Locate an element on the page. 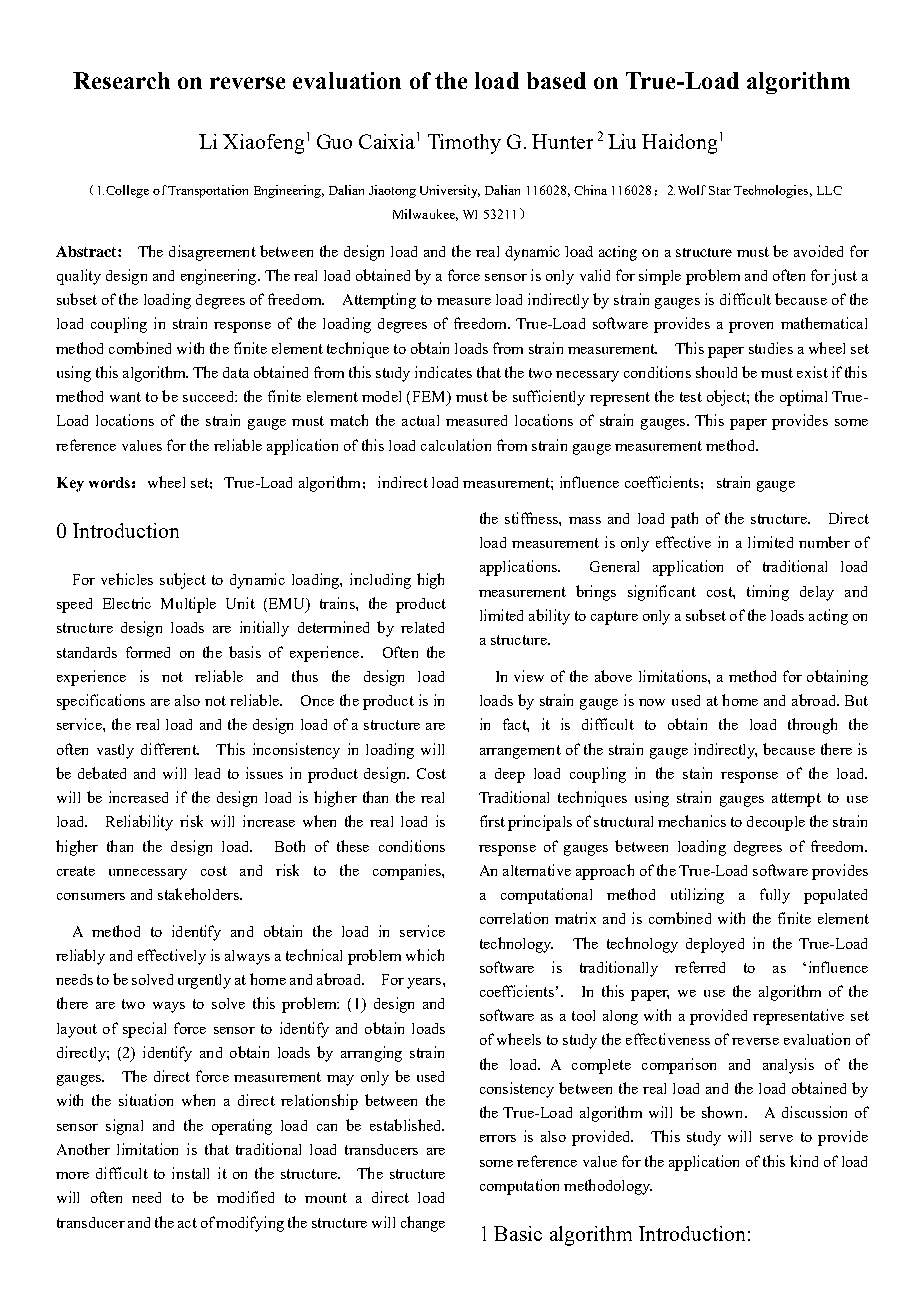  Timothy is located at coordinates (464, 144).
